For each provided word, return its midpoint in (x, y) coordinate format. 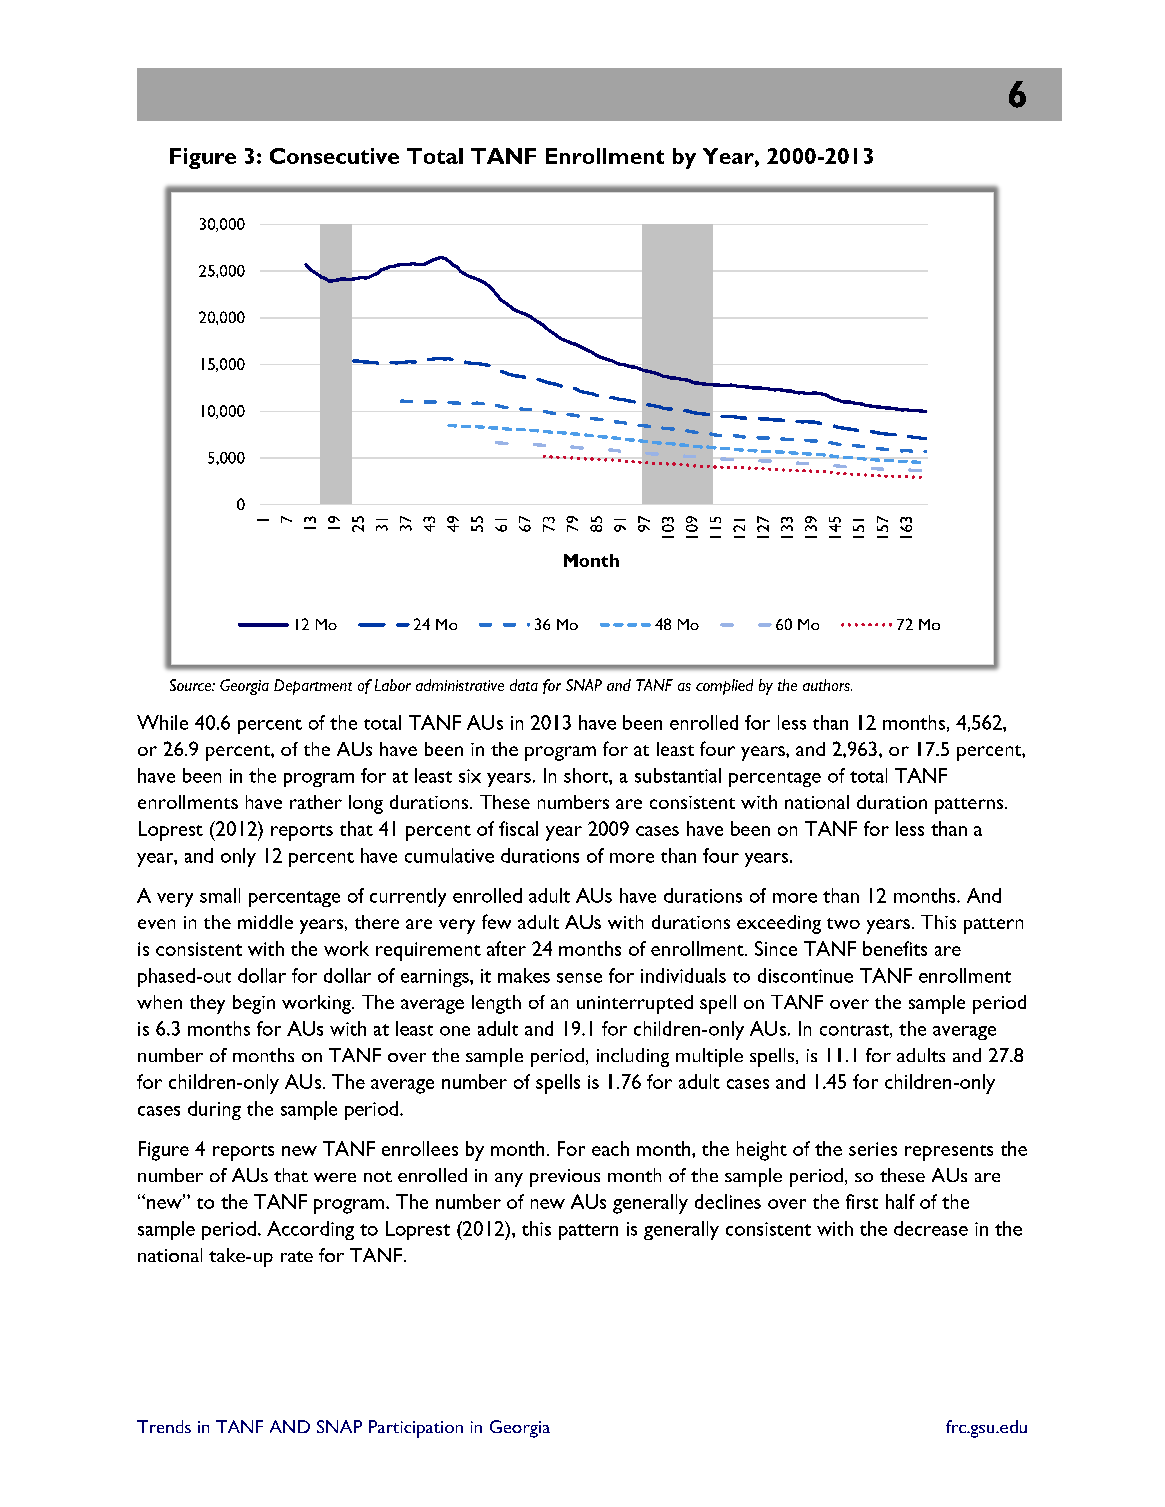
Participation (416, 1429)
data (524, 685)
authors (827, 685)
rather (316, 802)
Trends (164, 1426)
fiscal (518, 828)
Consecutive (334, 156)
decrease (931, 1228)
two (843, 923)
